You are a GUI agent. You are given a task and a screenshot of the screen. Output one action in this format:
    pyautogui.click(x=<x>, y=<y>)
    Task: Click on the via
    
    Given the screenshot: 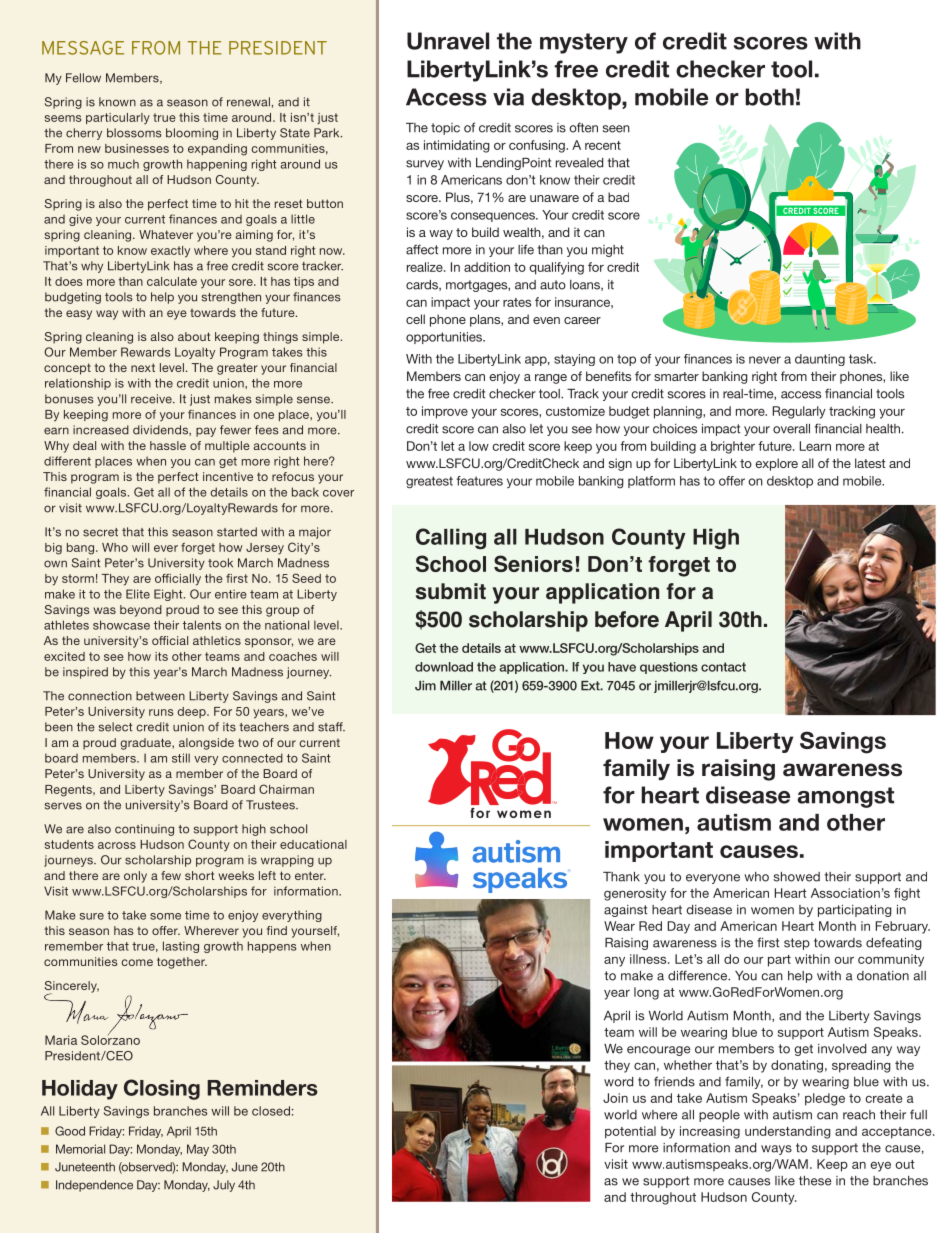 What is the action you would take?
    pyautogui.click(x=508, y=97)
